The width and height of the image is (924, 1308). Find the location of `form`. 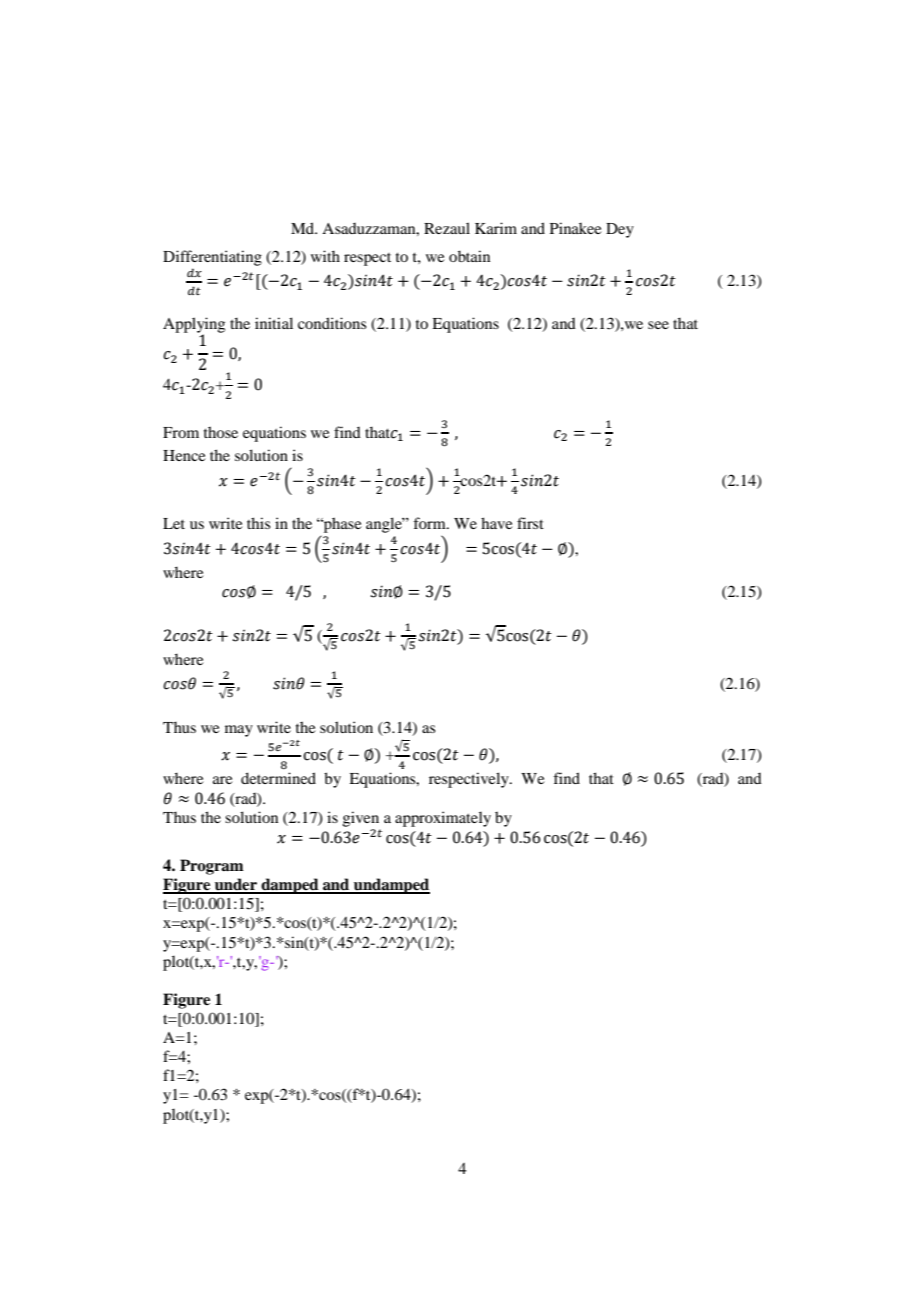

form is located at coordinates (430, 523).
